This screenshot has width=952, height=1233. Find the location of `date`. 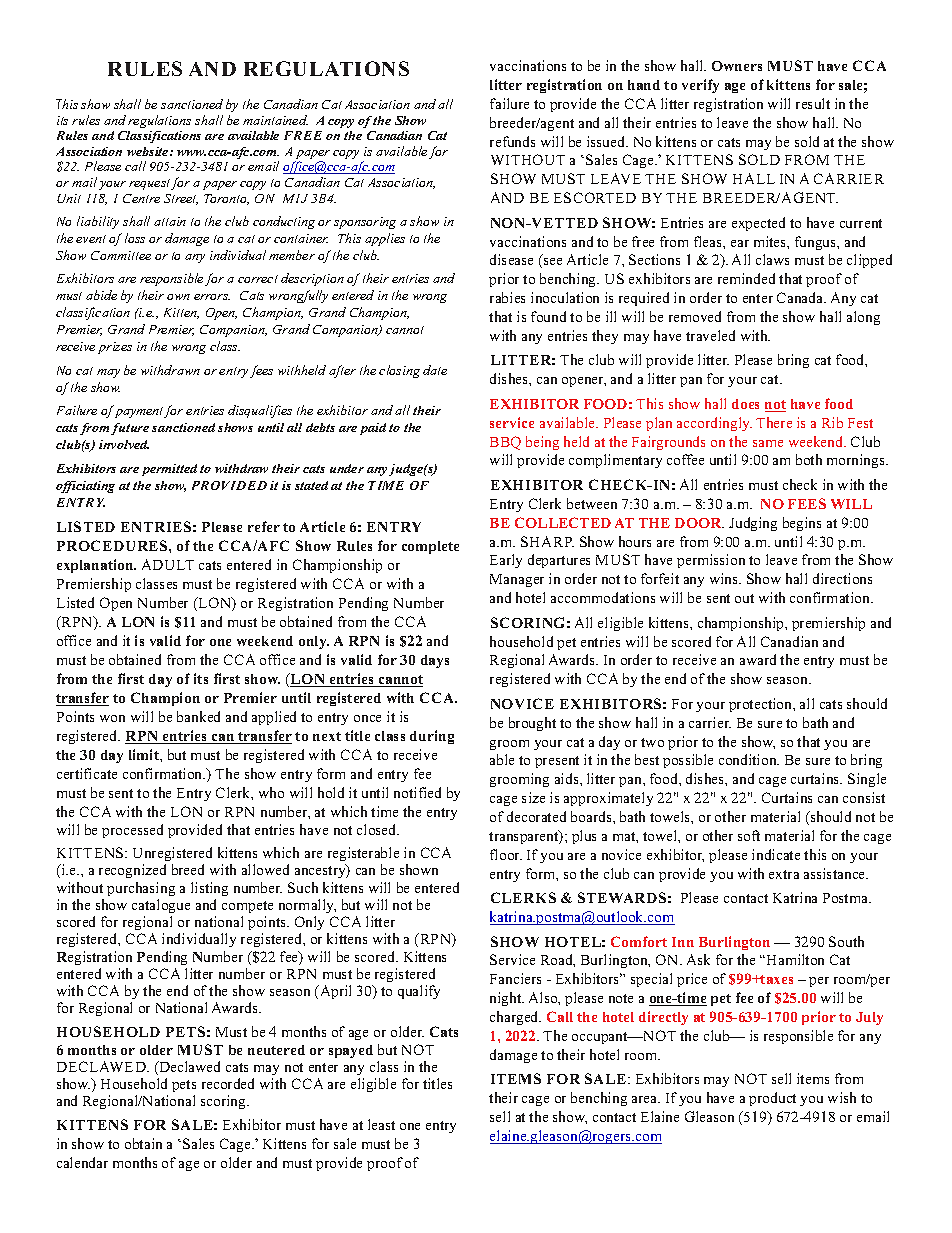

date is located at coordinates (435, 370).
